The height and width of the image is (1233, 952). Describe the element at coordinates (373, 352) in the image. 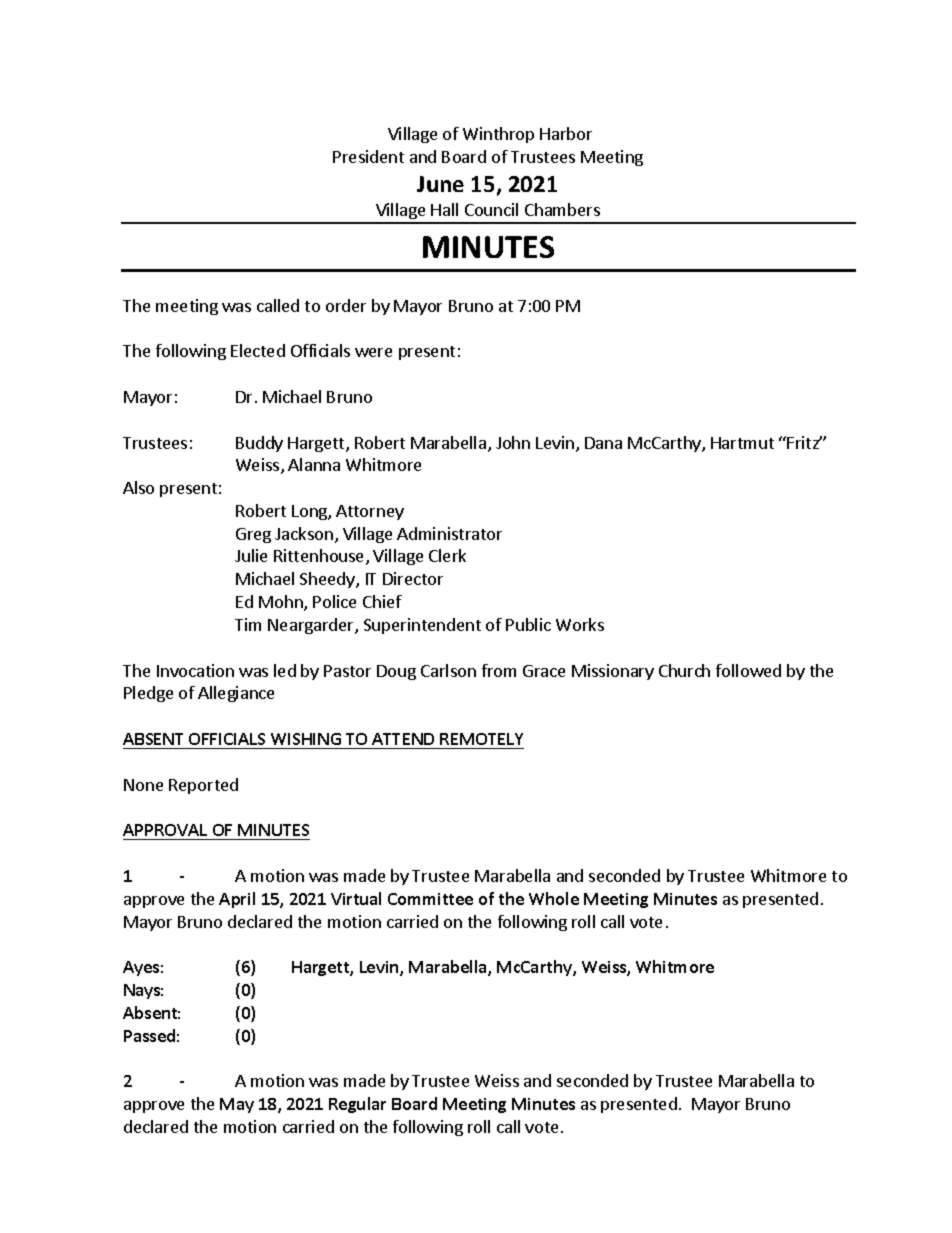

I see `were` at that location.
